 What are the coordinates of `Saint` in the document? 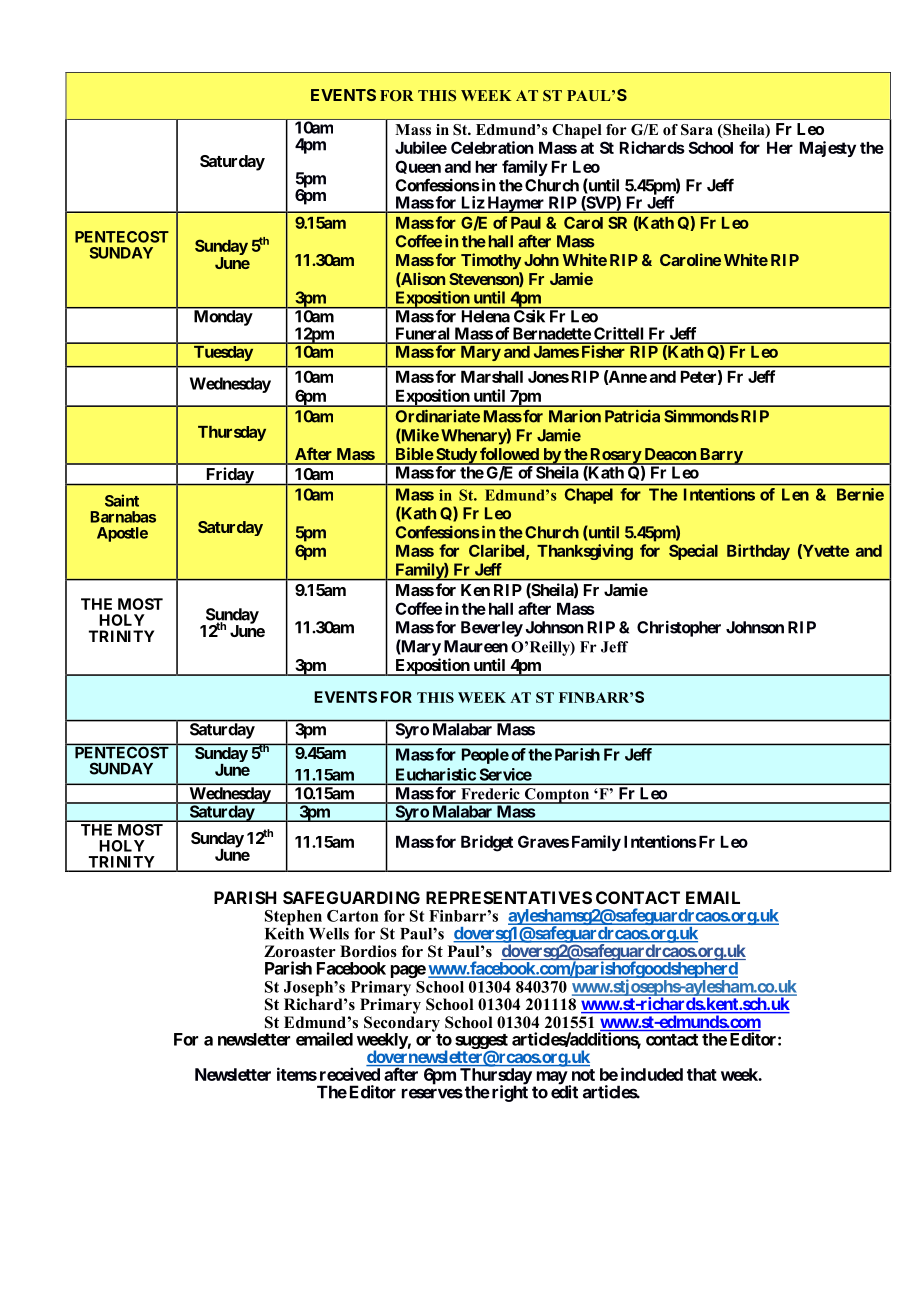 It's located at (122, 500).
